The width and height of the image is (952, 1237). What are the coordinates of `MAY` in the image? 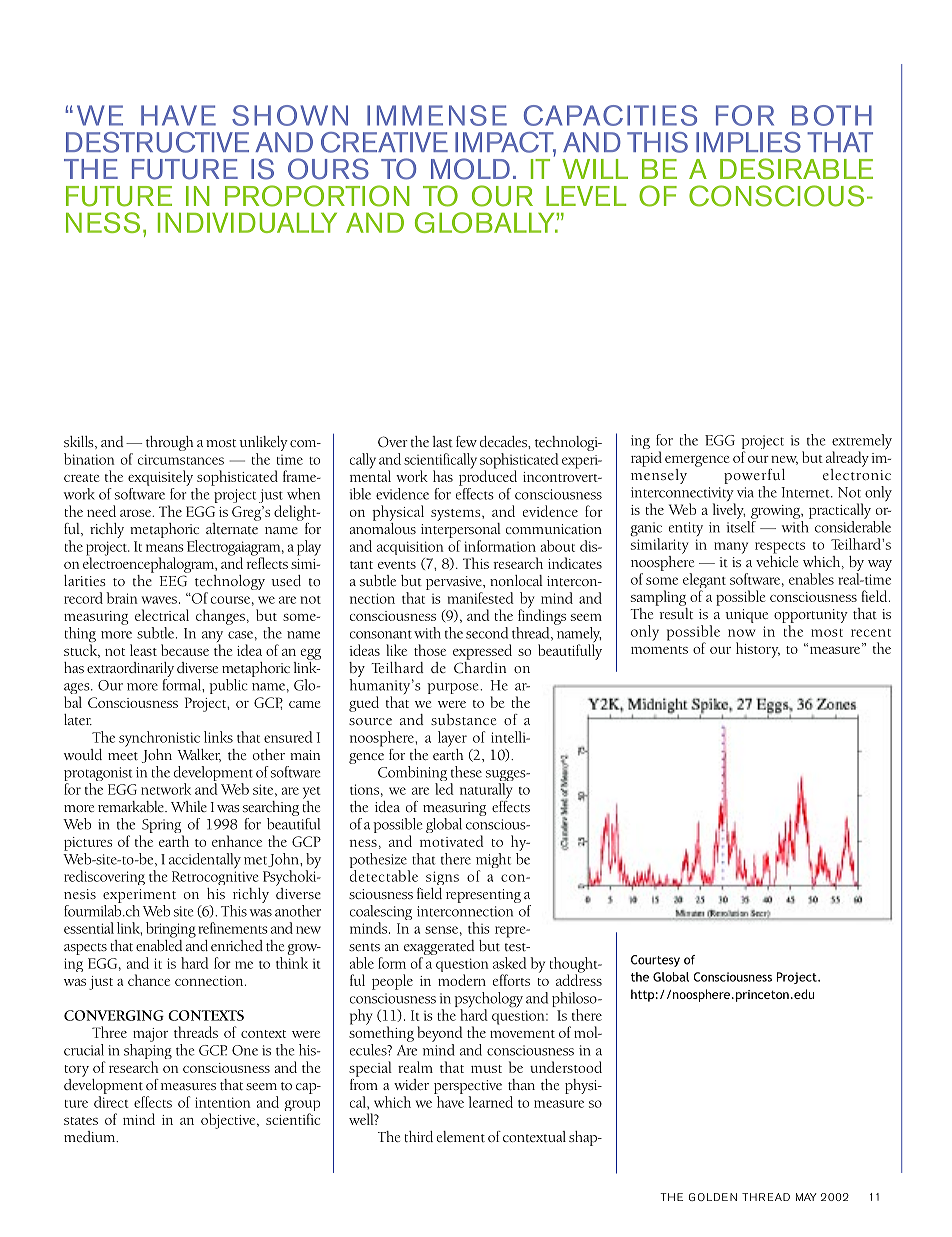 It's located at (806, 1197).
